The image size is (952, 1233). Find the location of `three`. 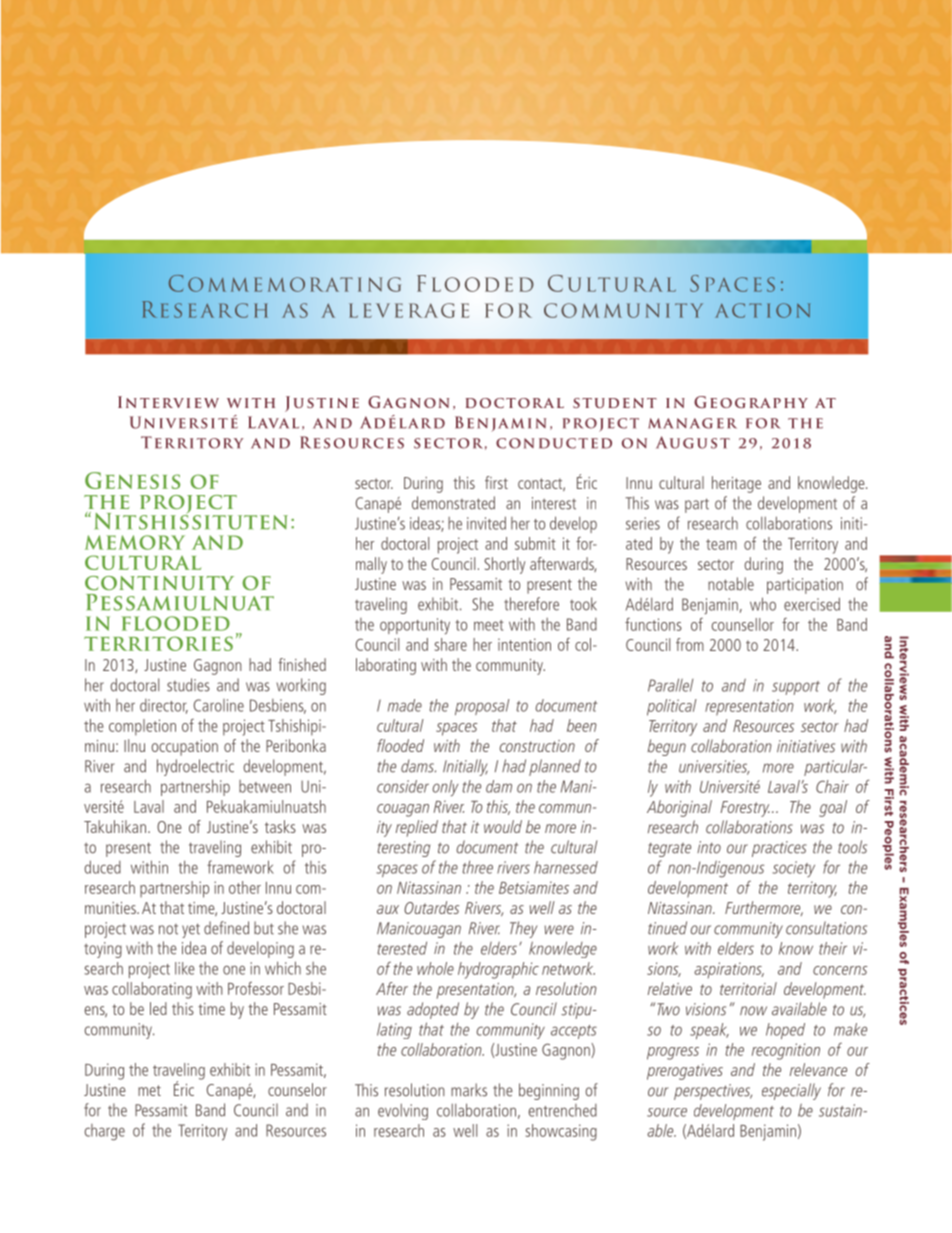

three is located at coordinates (478, 867).
